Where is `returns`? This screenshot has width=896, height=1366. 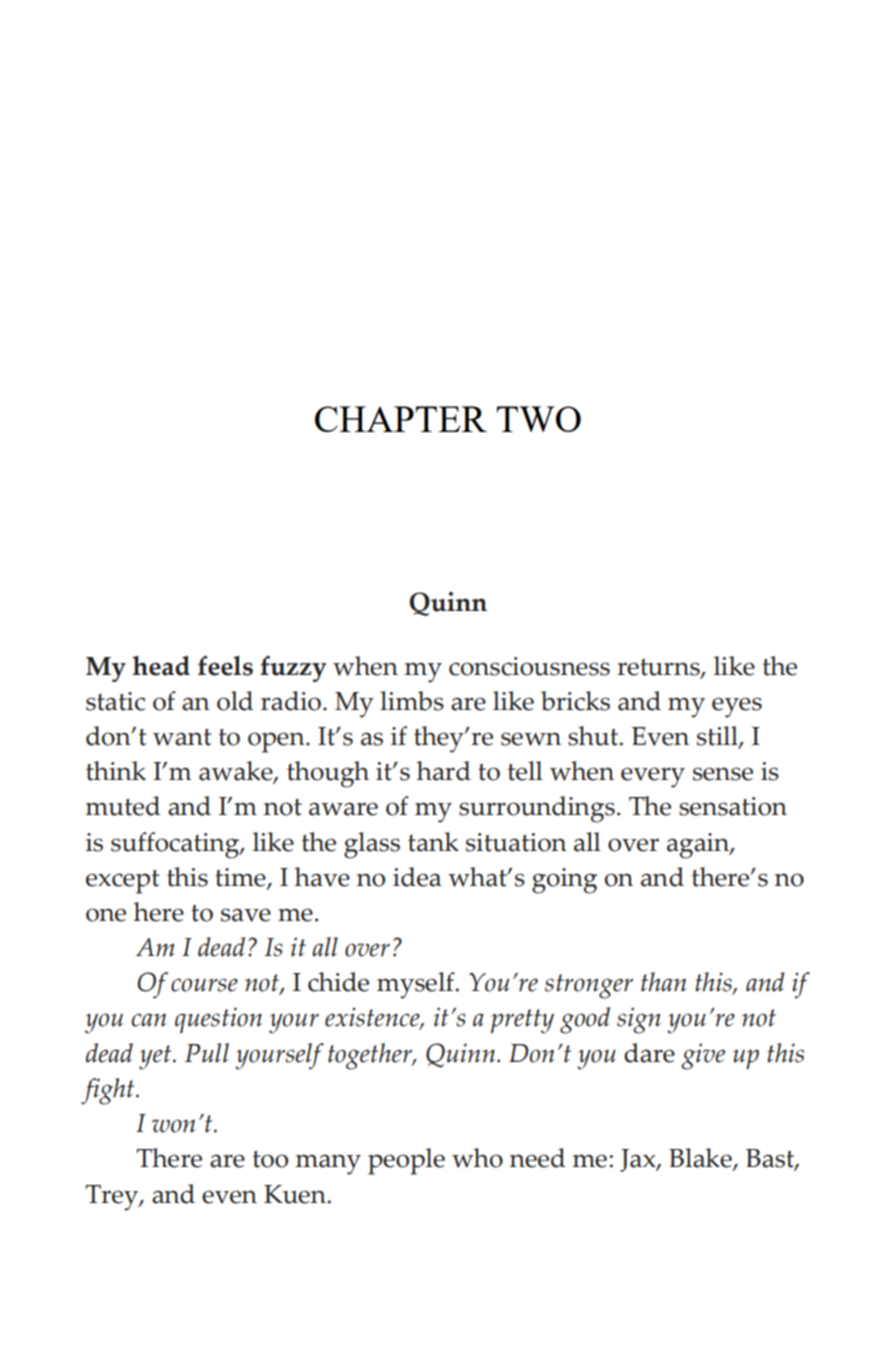
returns is located at coordinates (659, 668).
